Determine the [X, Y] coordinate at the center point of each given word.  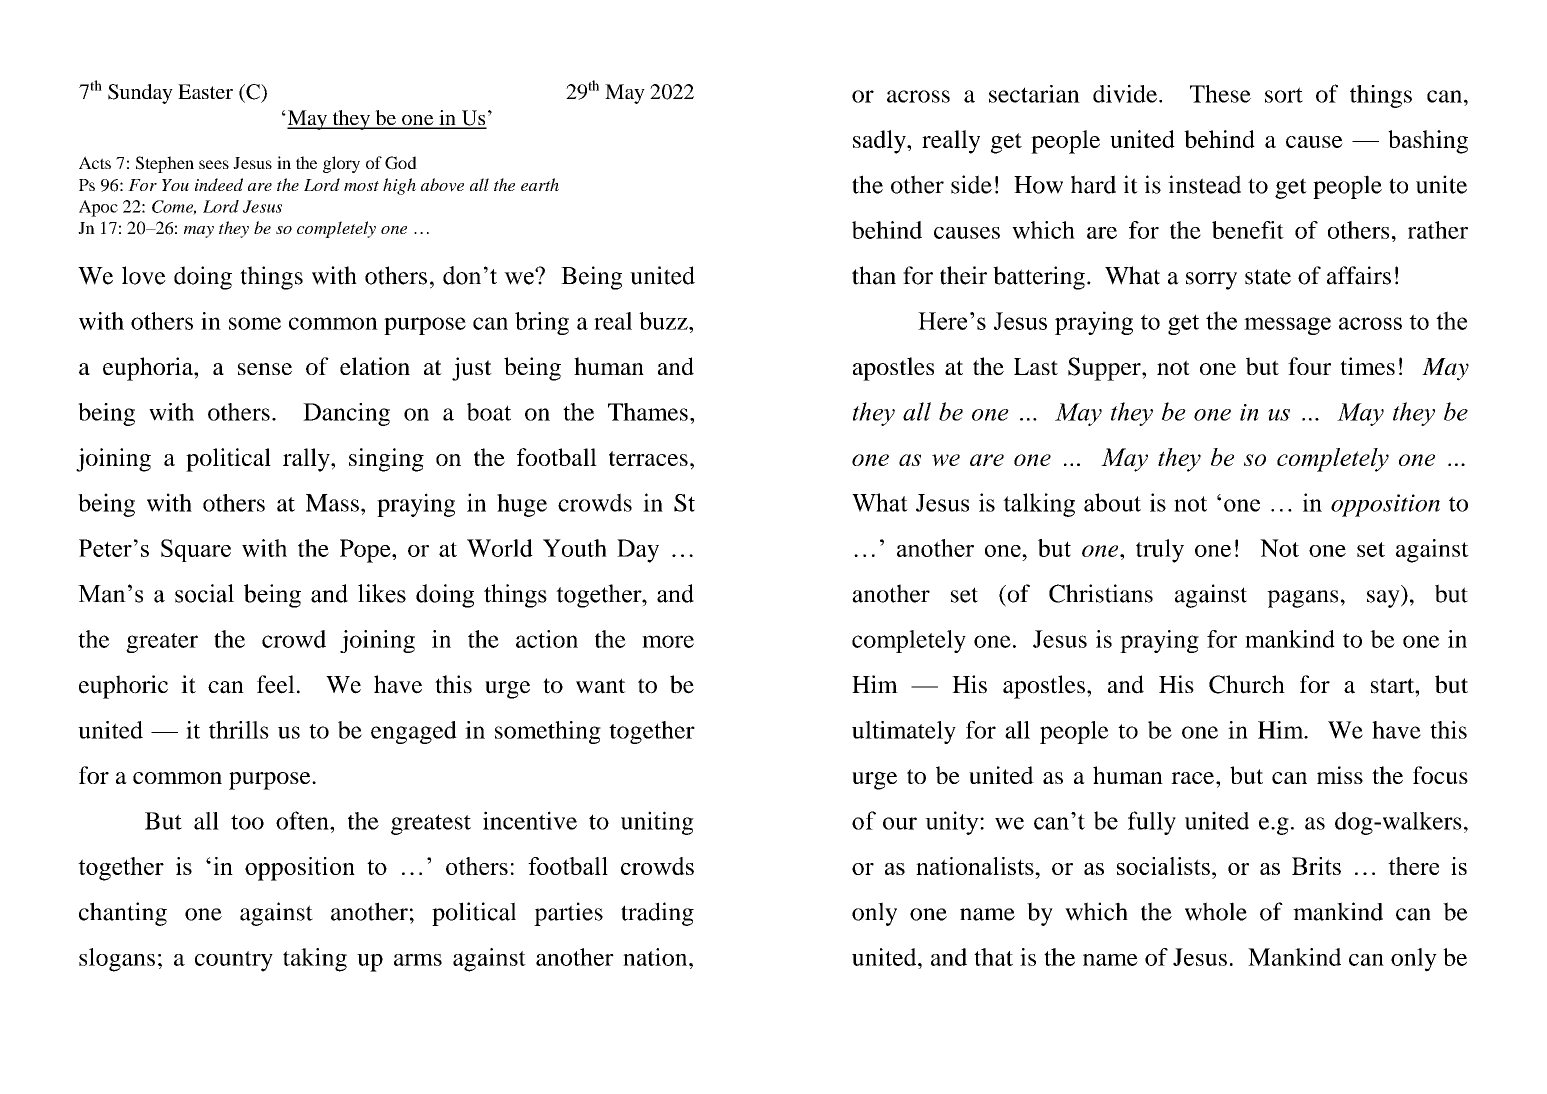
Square [196, 550]
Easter [205, 91]
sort [1284, 95]
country [234, 961]
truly [1160, 551]
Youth [575, 548]
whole [1216, 911]
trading [657, 914]
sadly [880, 142]
